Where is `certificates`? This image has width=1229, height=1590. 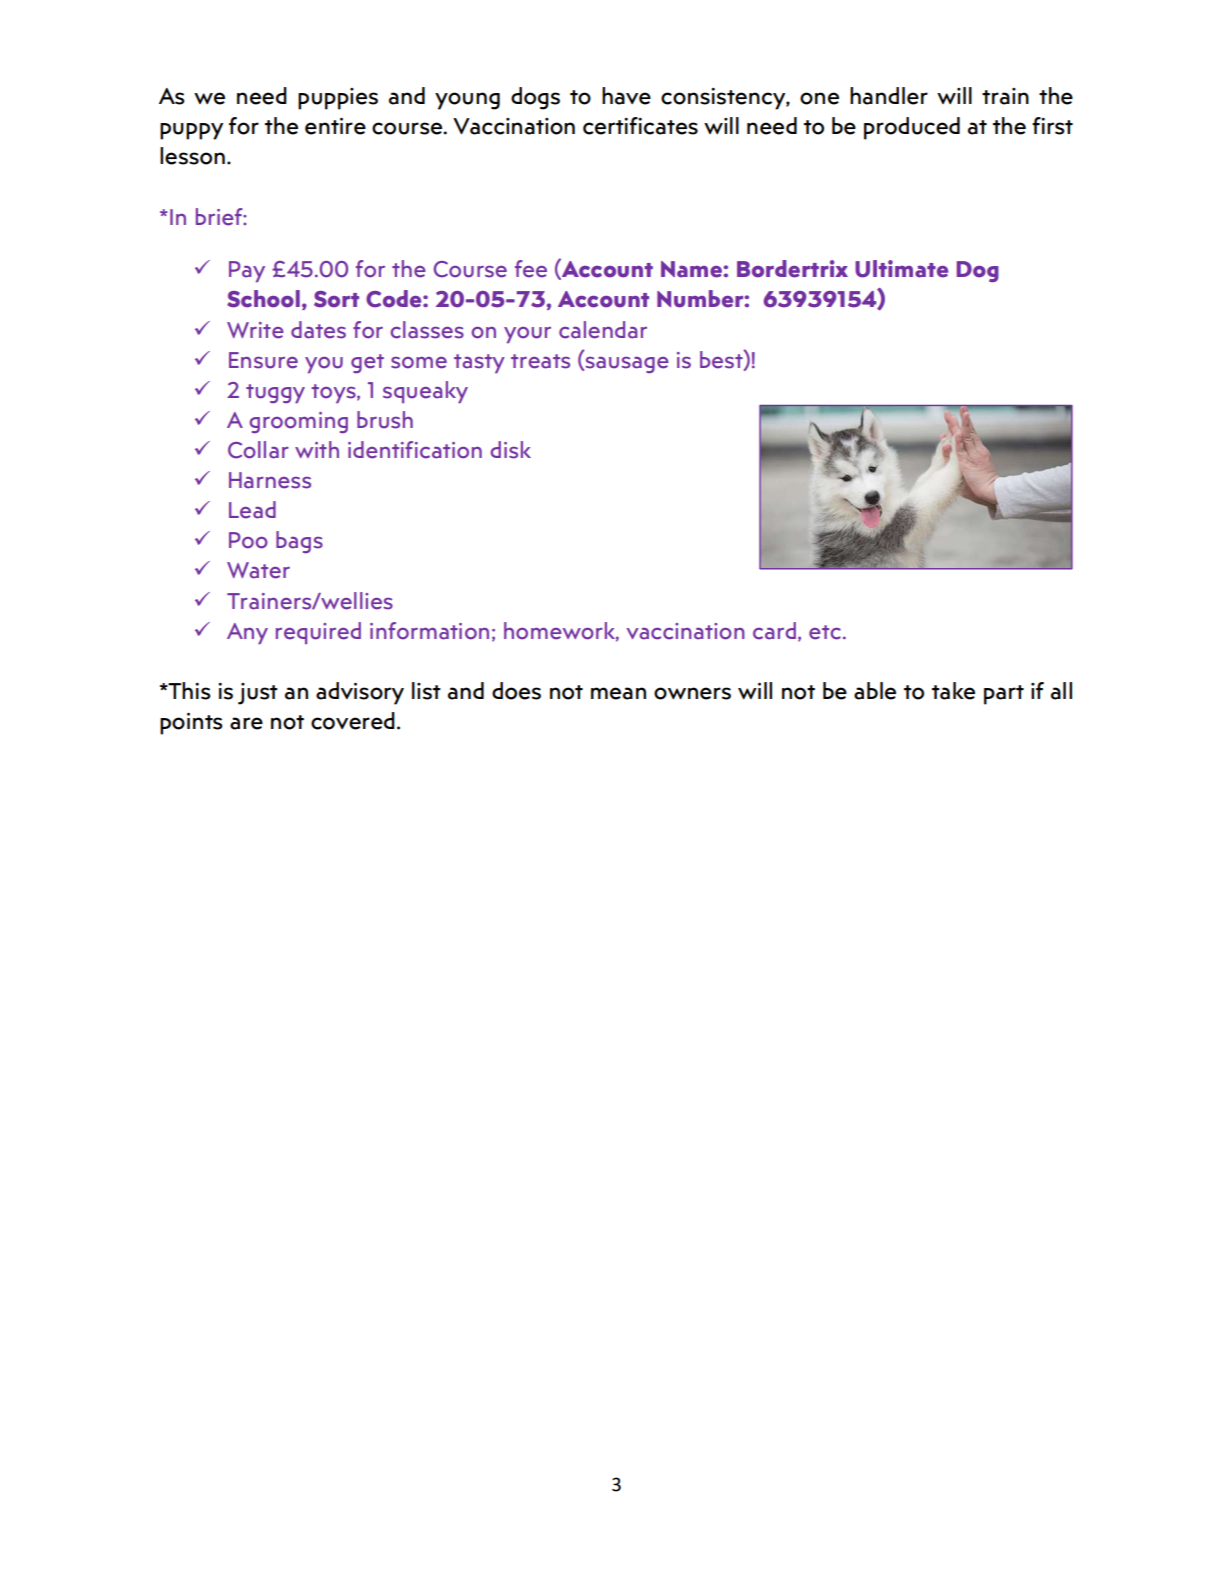 certificates is located at coordinates (640, 126).
